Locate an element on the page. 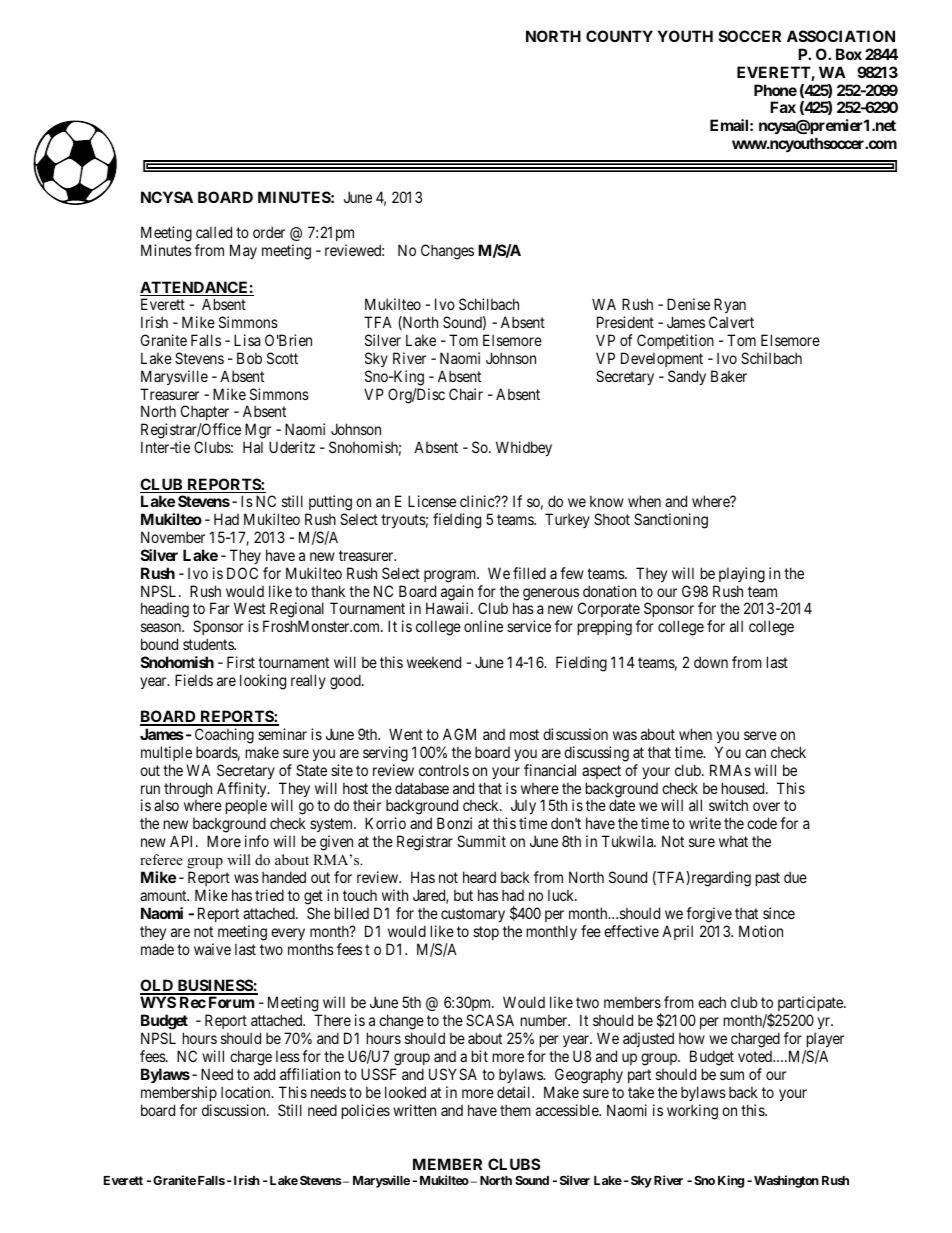 The image size is (952, 1233). COUNTY is located at coordinates (619, 36).
